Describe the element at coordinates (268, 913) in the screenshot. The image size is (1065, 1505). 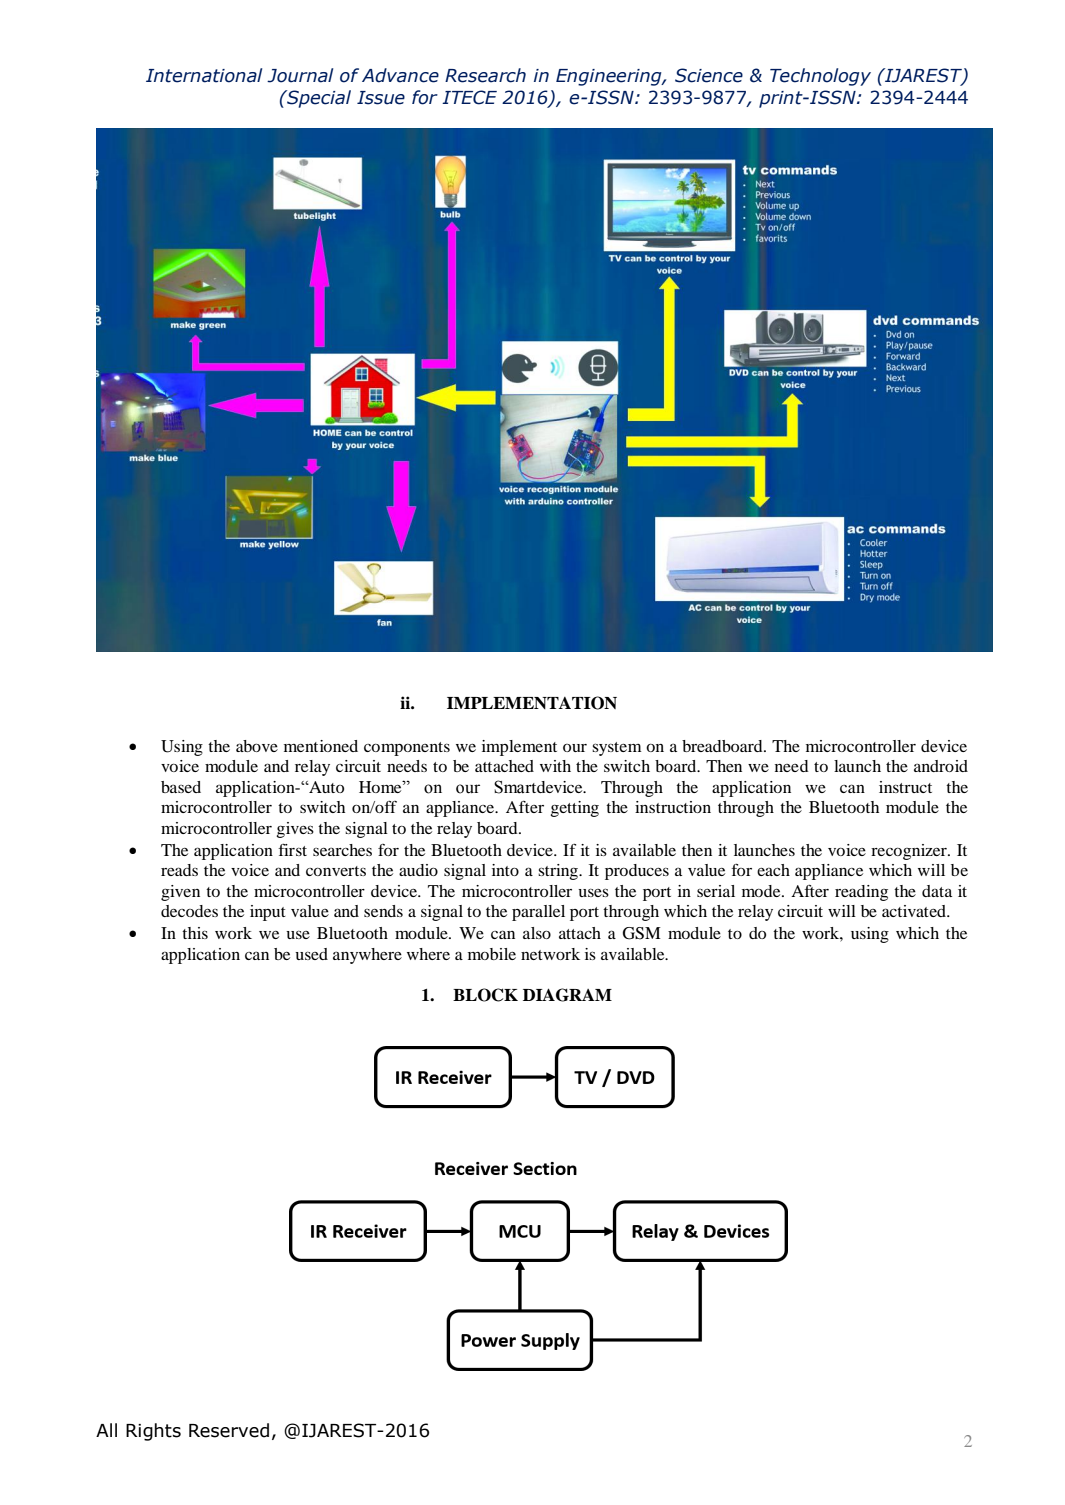
I see `input` at that location.
